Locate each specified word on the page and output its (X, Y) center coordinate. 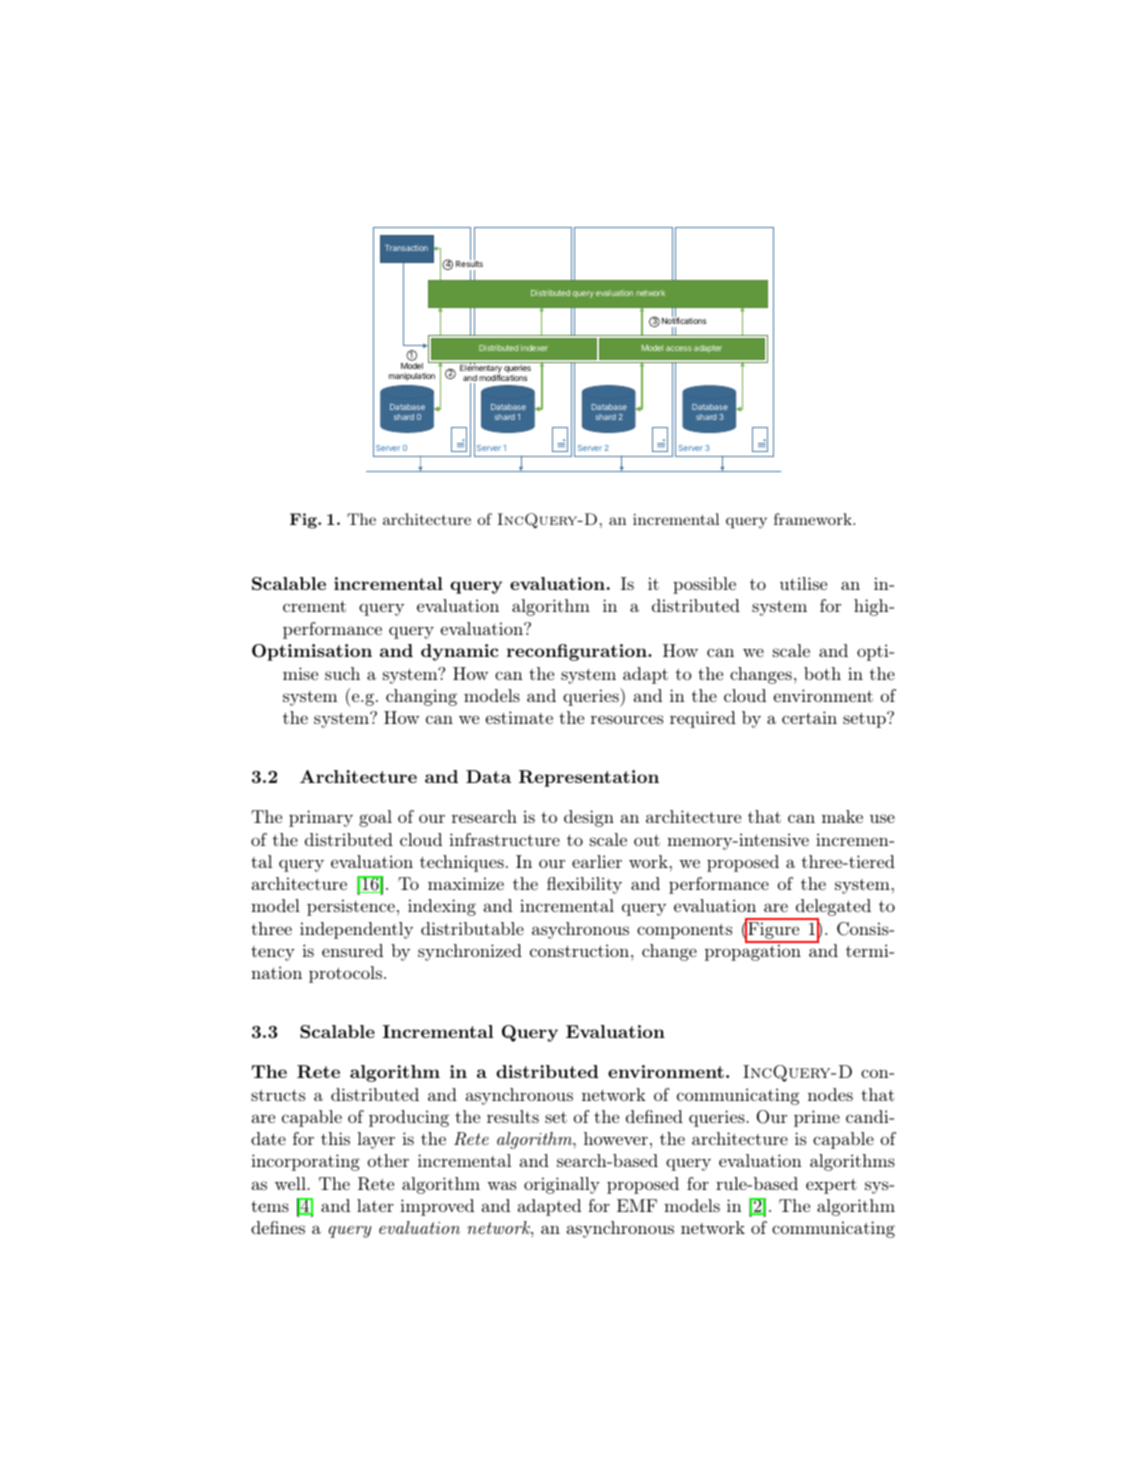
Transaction (406, 248)
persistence (351, 907)
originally (562, 1185)
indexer (534, 348)
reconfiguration (578, 652)
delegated (832, 909)
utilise (803, 583)
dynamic (459, 652)
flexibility (584, 885)
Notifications (684, 320)
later (375, 1205)
